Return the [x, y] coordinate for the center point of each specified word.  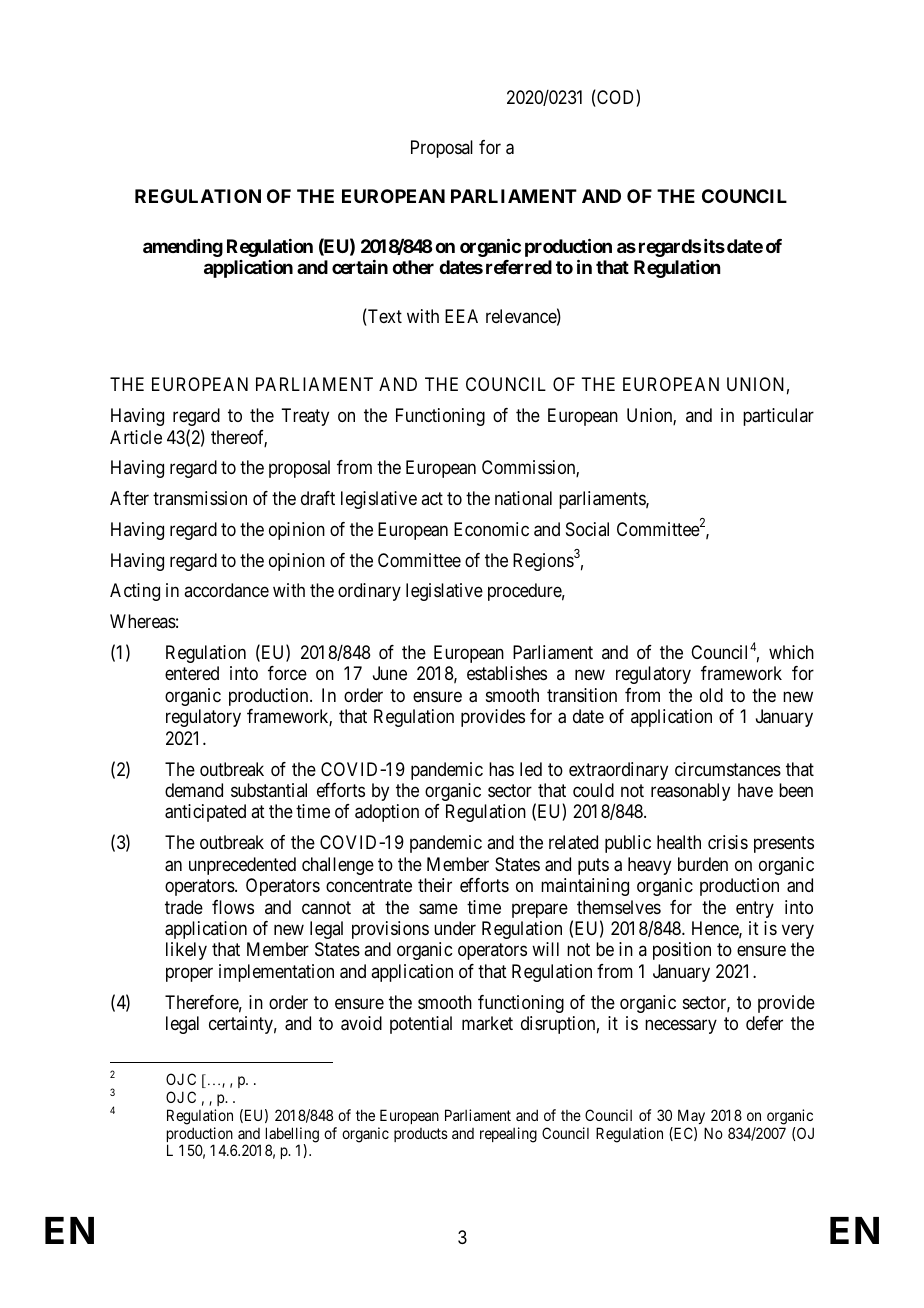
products [421, 1135]
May [691, 1116]
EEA [461, 316]
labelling [292, 1136]
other [413, 267]
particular [778, 417]
